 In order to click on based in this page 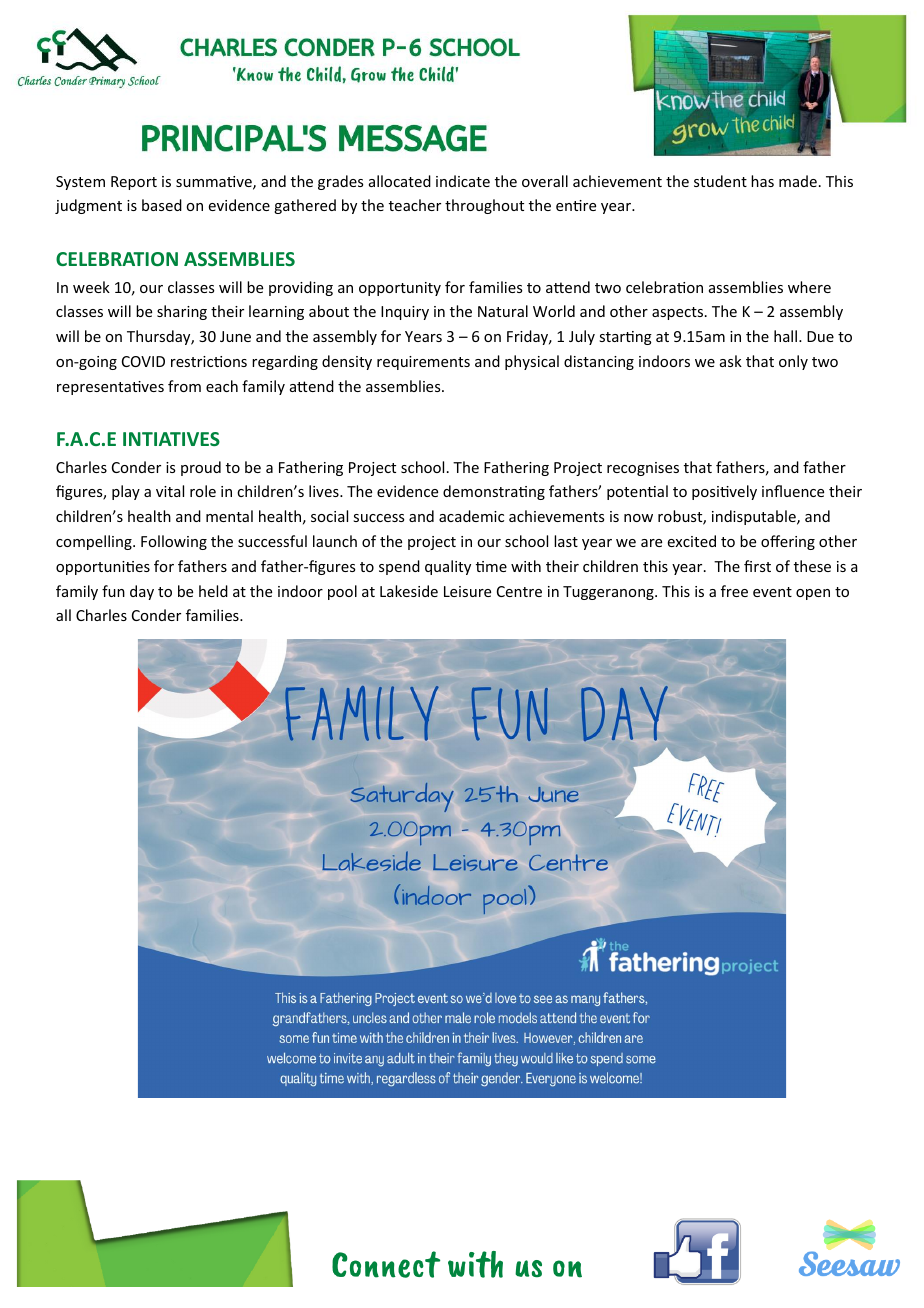, I will do `click(162, 205)`.
